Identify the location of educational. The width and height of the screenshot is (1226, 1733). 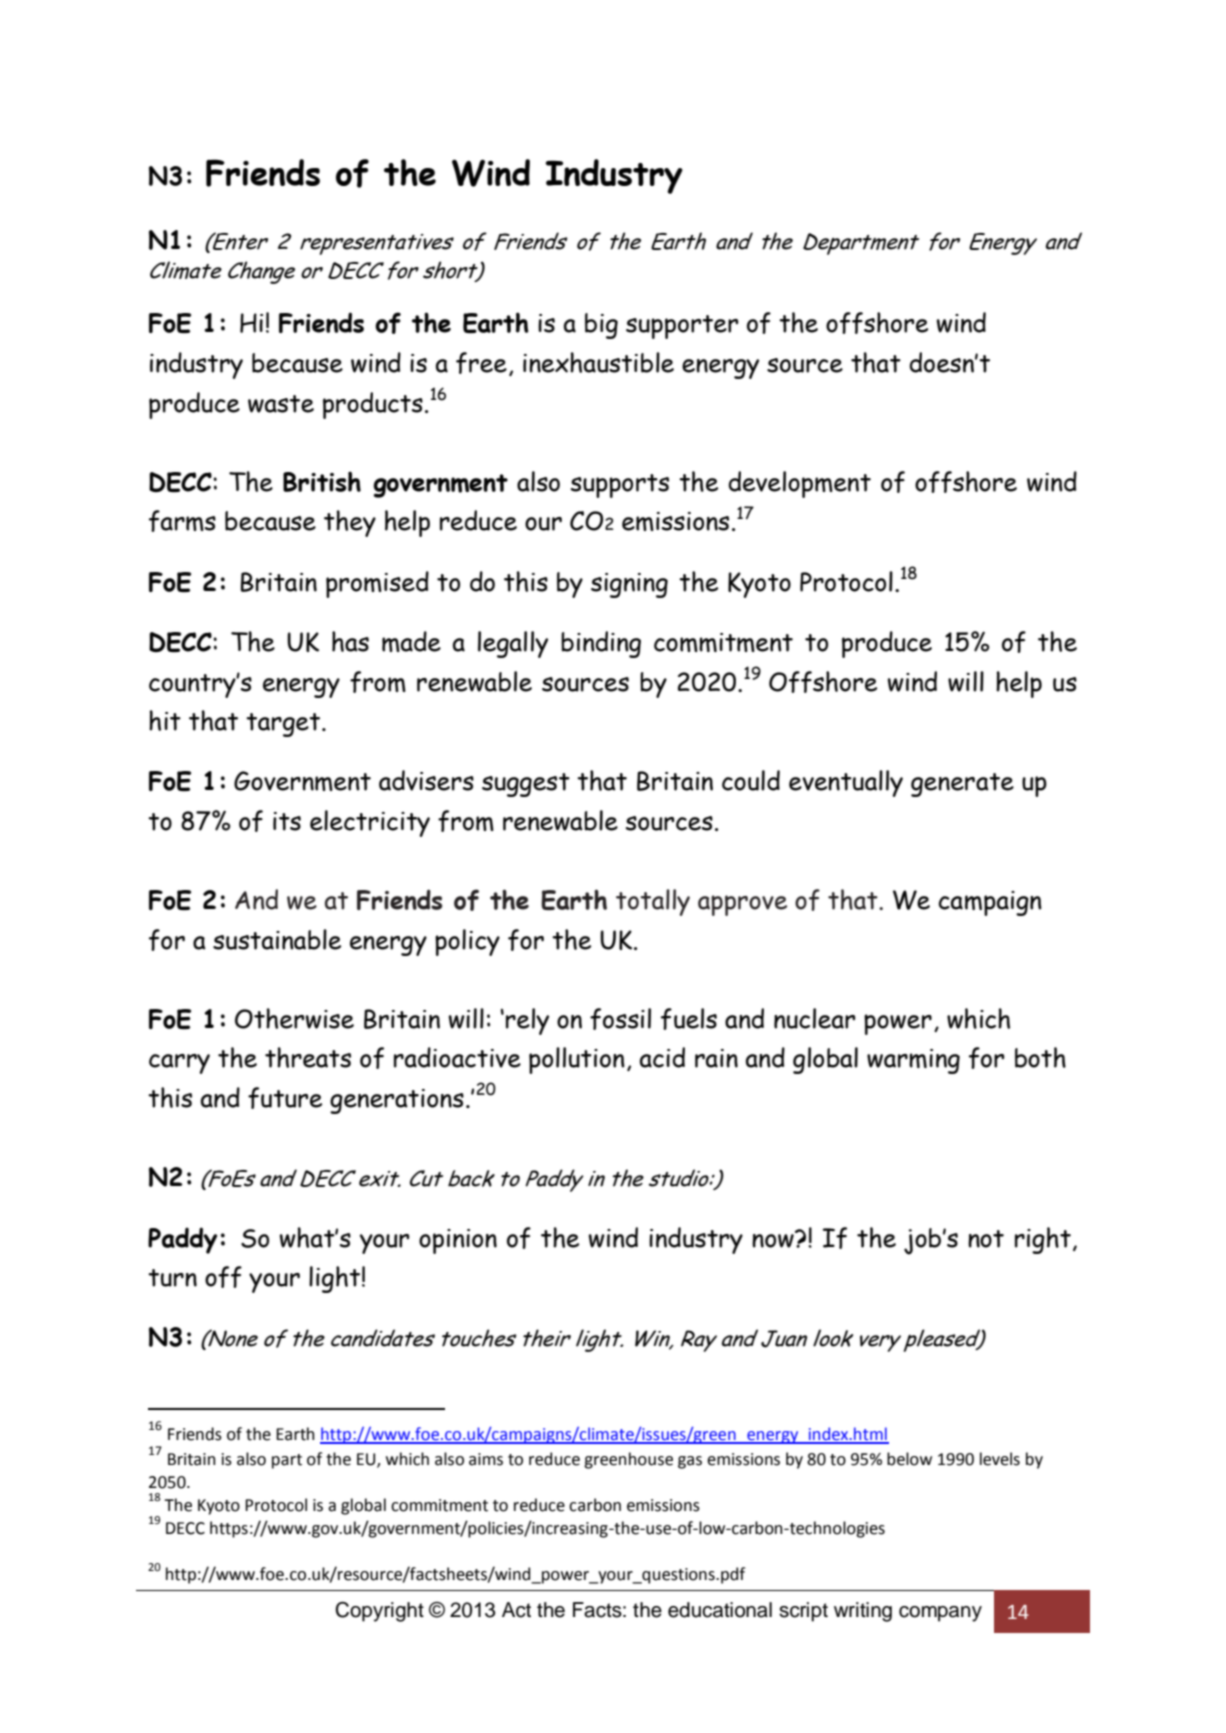
(720, 1610).
